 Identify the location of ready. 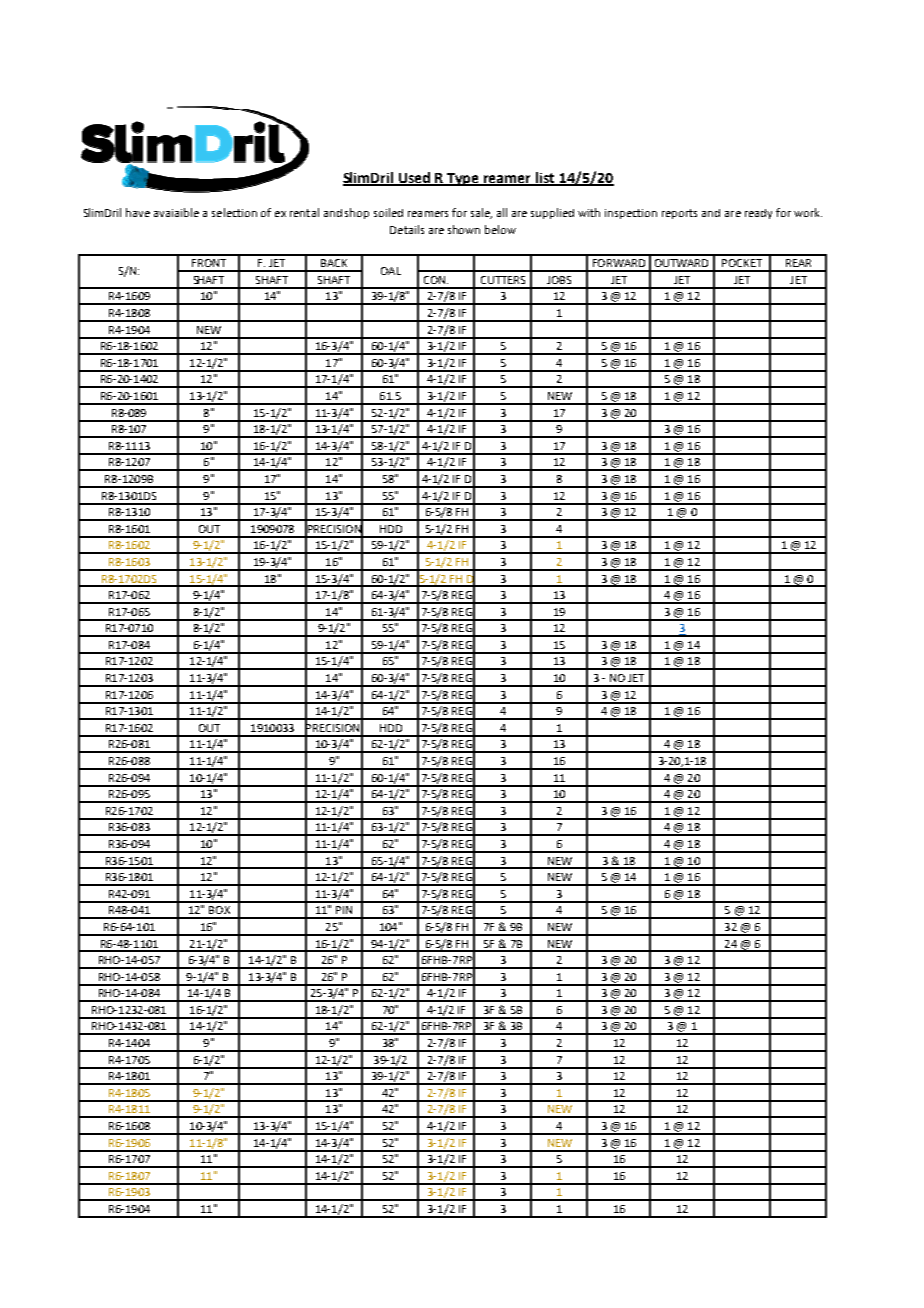
(758, 214).
